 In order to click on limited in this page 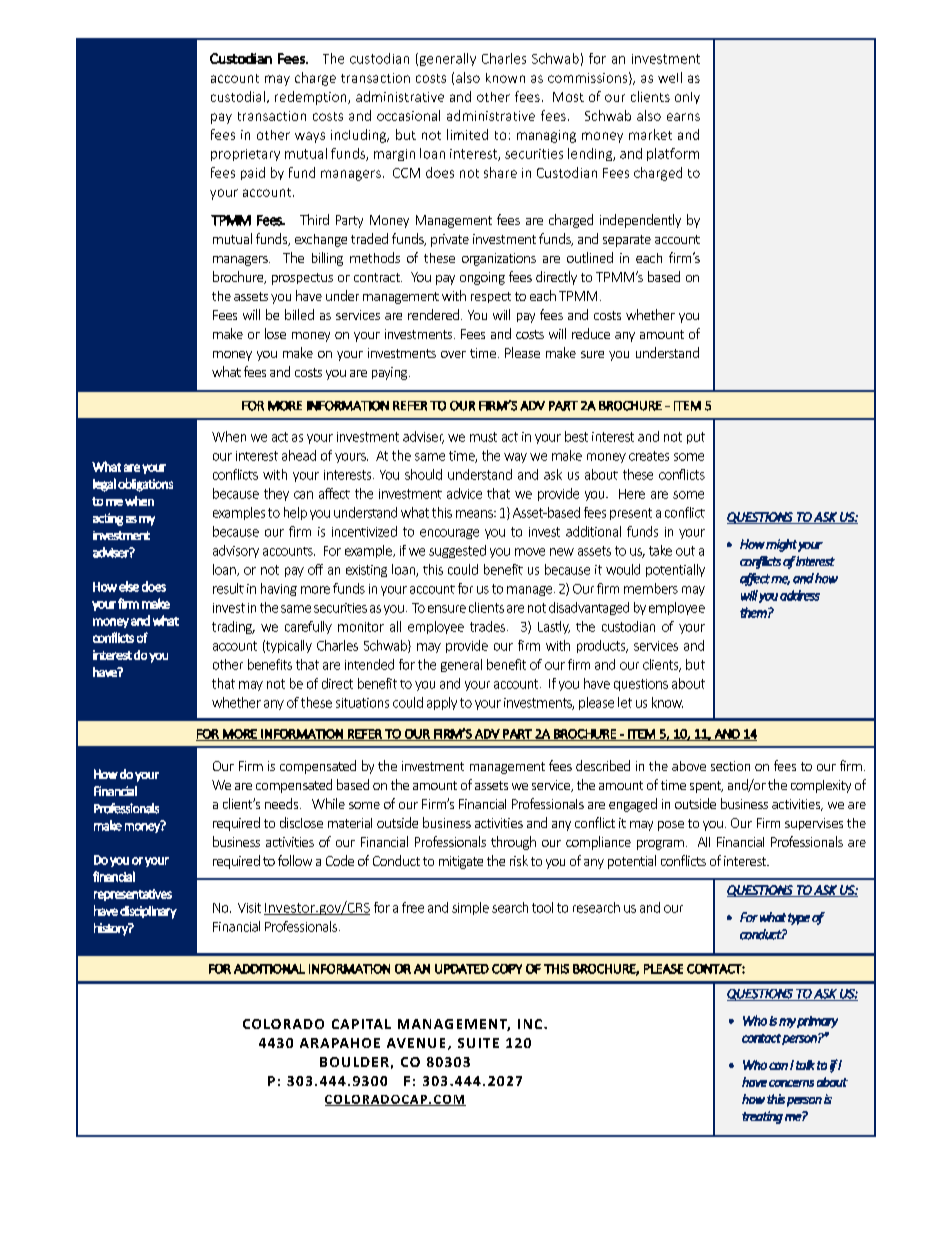, I will do `click(467, 134)`.
